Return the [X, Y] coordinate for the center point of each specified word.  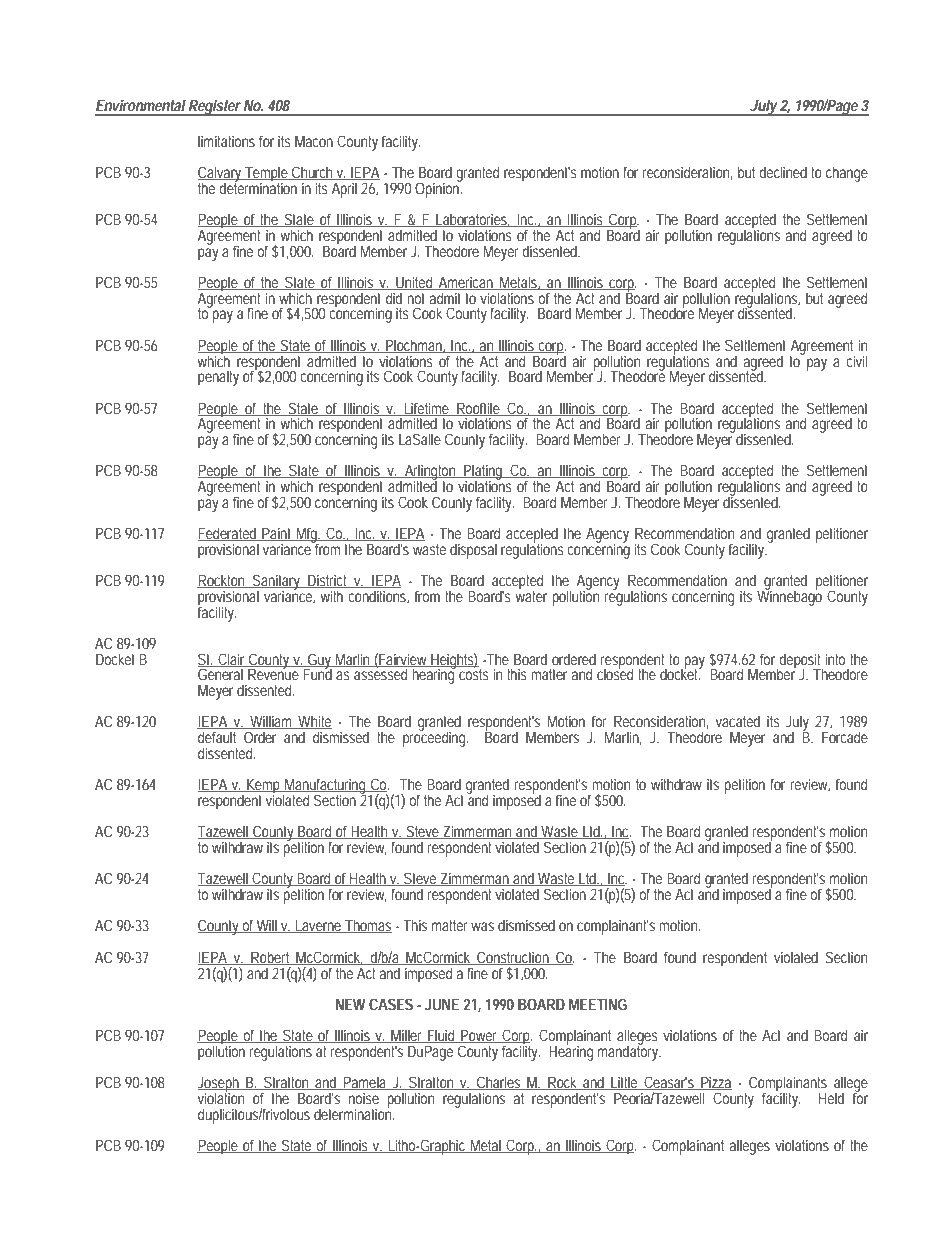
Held [831, 1098]
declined [783, 172]
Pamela [364, 1083]
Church [312, 173]
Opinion [438, 189]
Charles [498, 1083]
